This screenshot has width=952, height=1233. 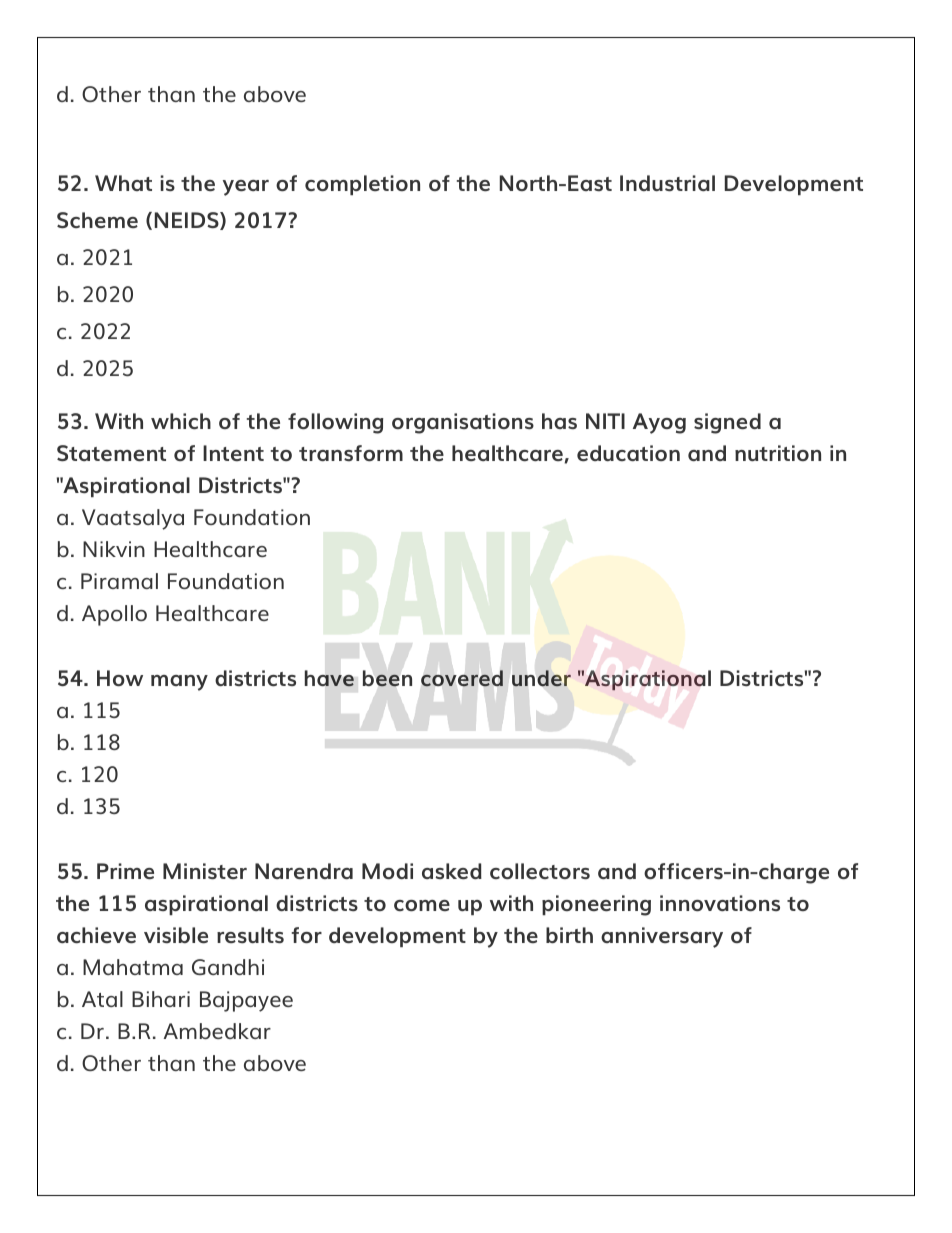 I want to click on Industrial, so click(x=667, y=183).
